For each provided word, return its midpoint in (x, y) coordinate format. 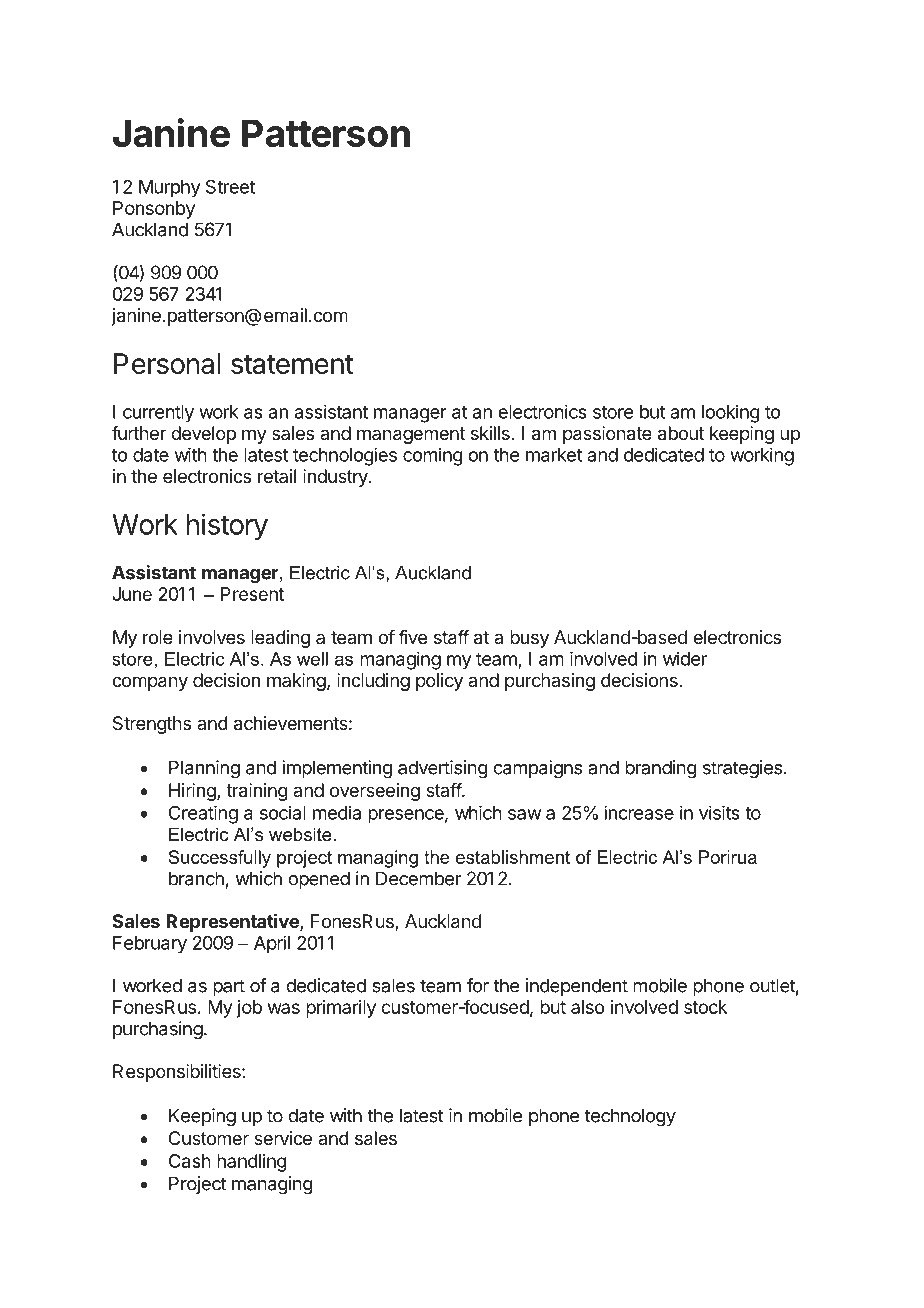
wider (685, 658)
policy (439, 682)
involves (212, 637)
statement (292, 364)
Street (230, 186)
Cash (190, 1161)
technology (630, 1117)
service (283, 1138)
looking (731, 413)
